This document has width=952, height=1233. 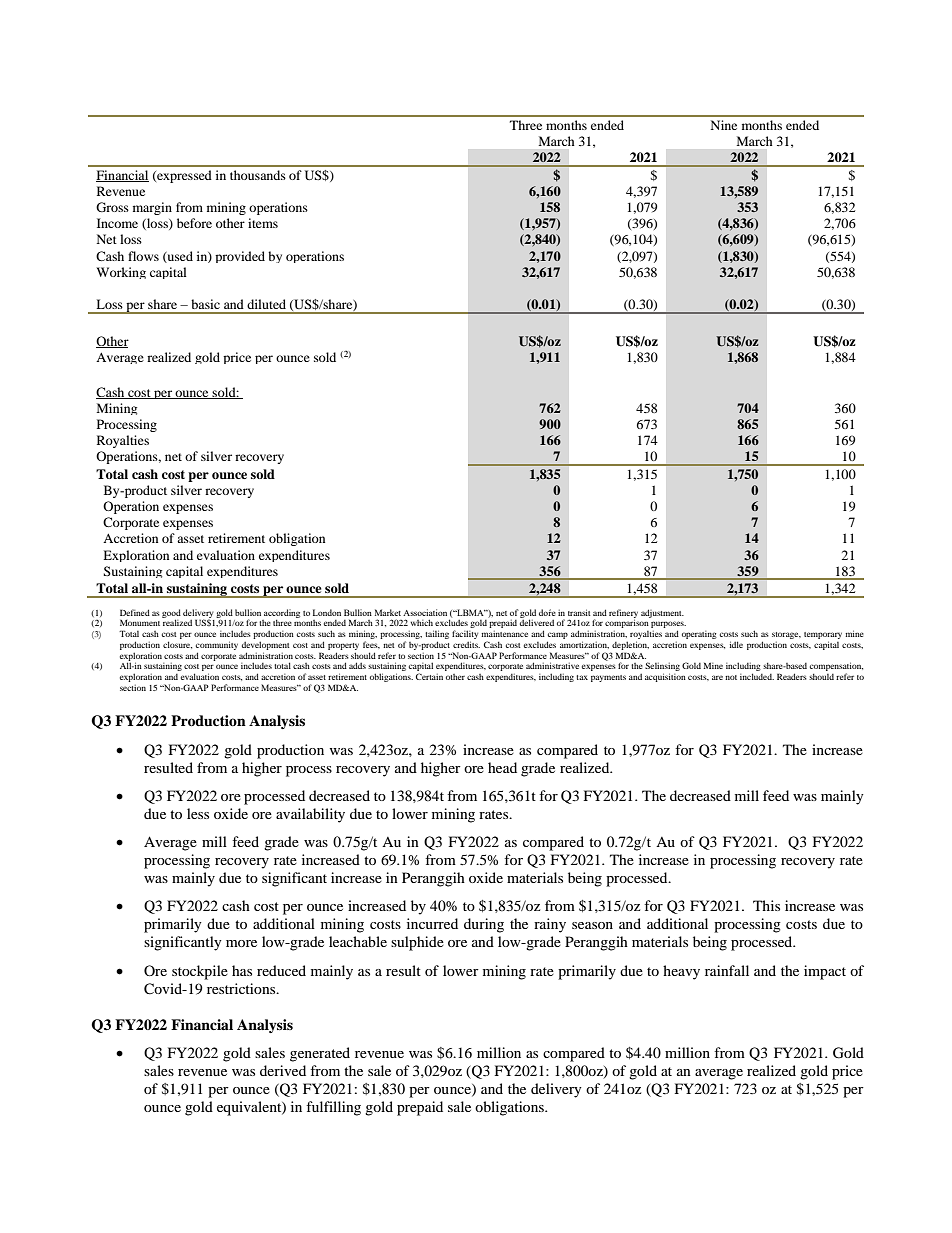 I want to click on thousands, so click(x=258, y=175).
